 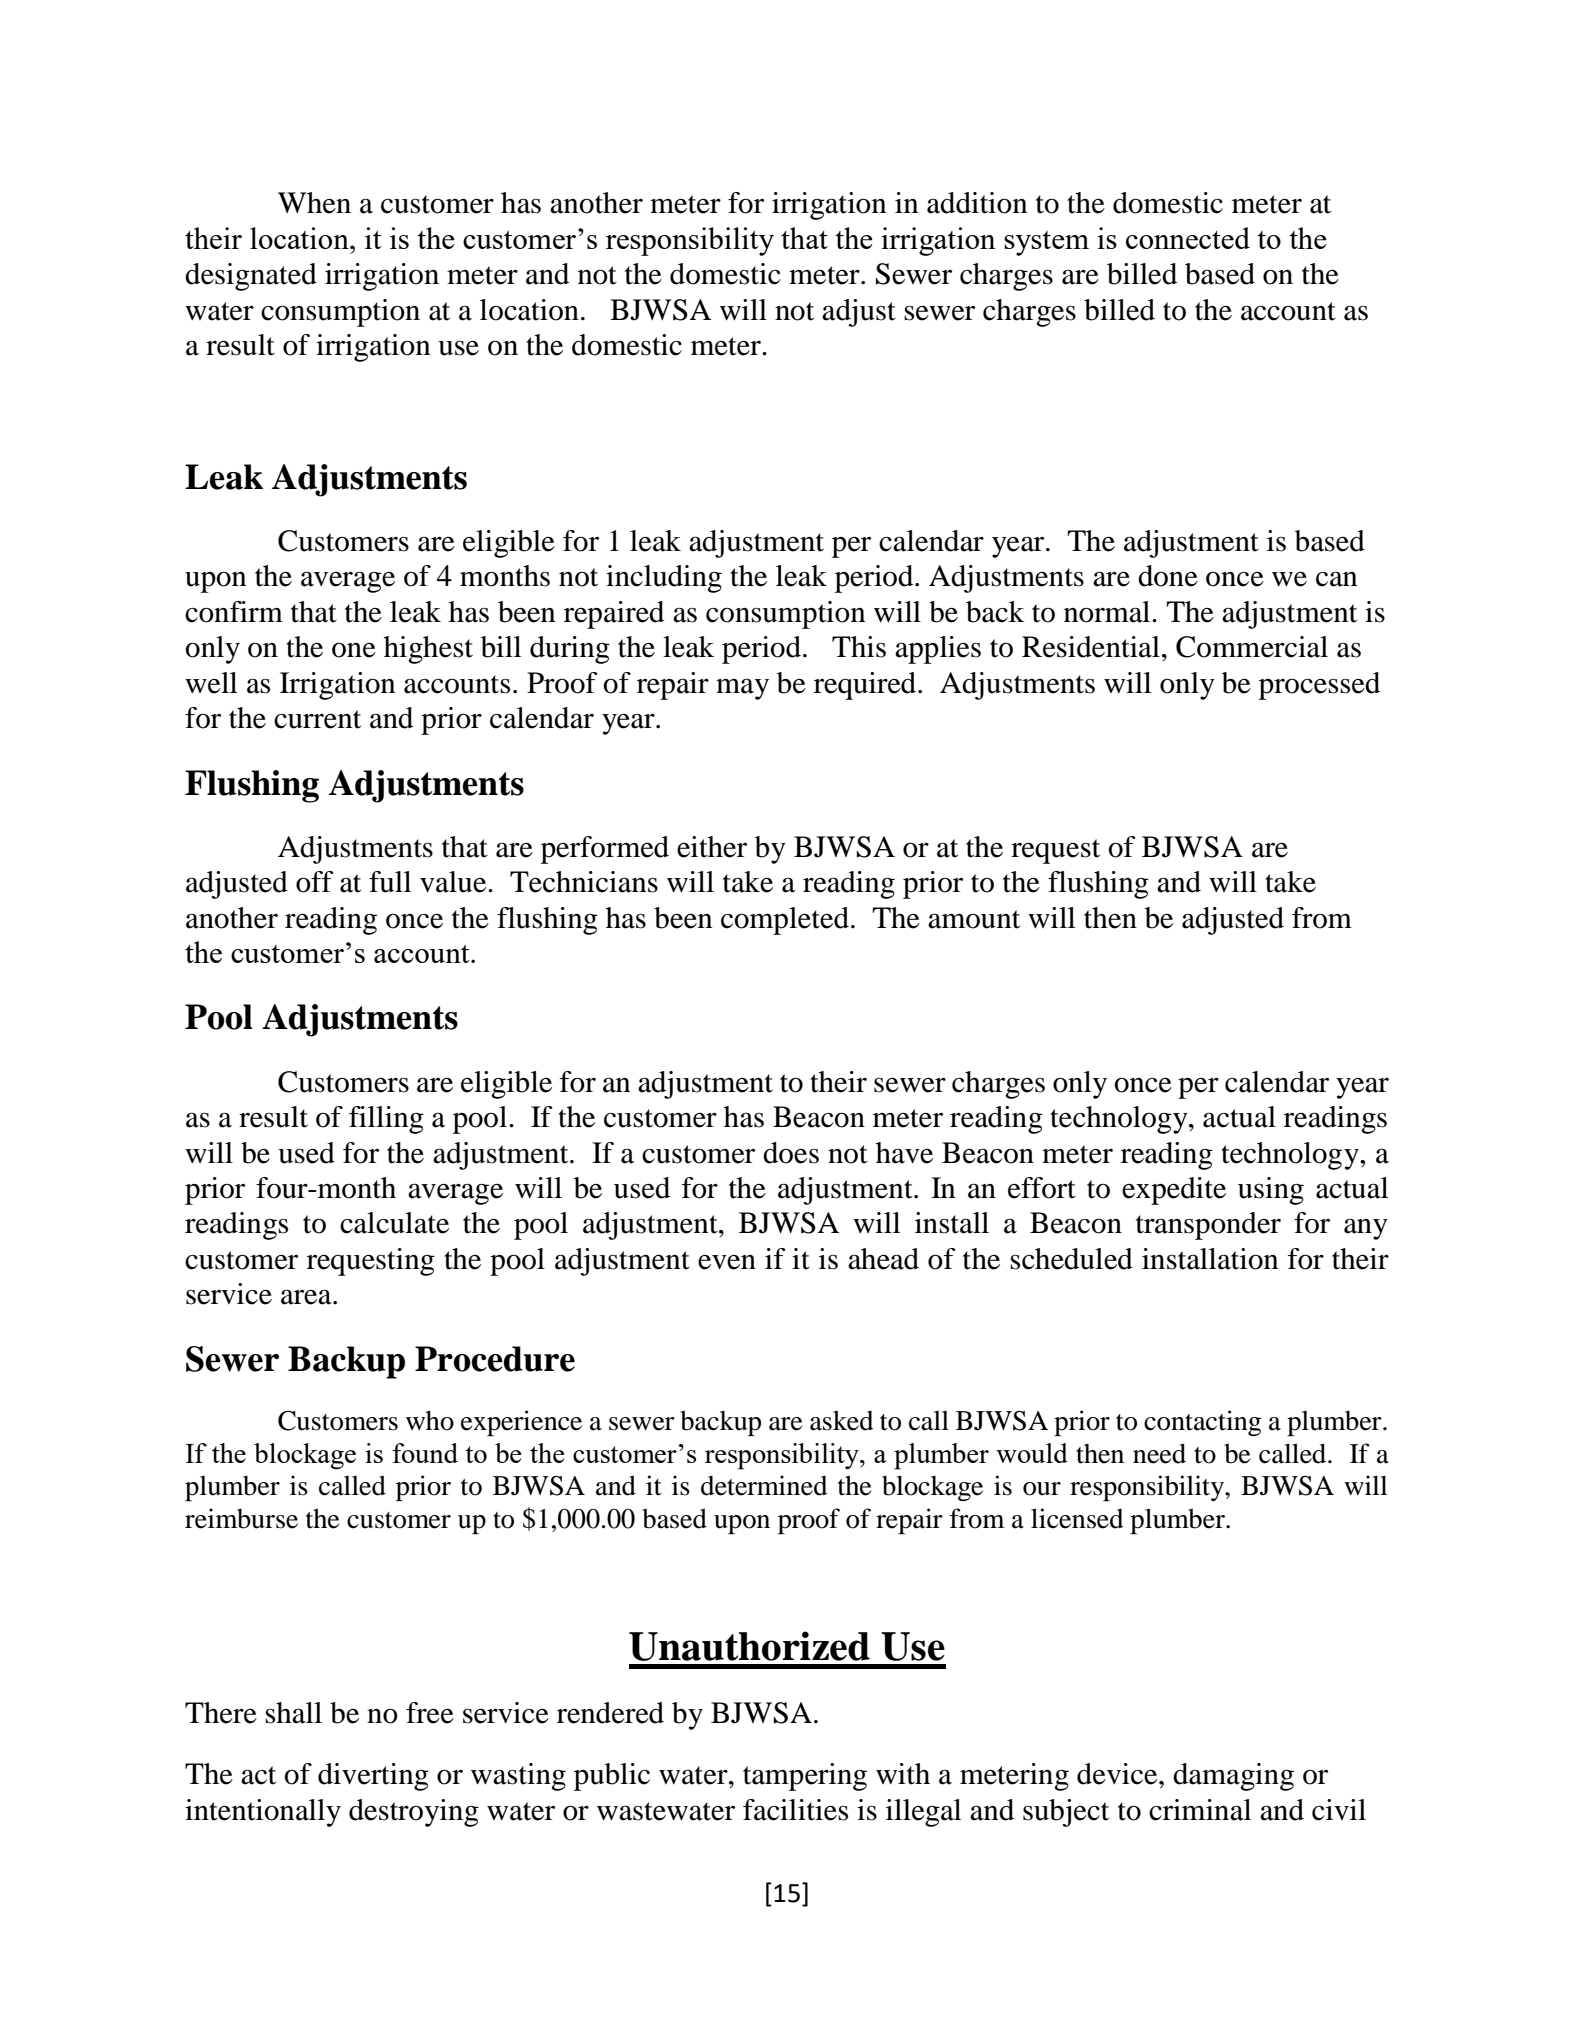 I want to click on completed, so click(x=785, y=921).
